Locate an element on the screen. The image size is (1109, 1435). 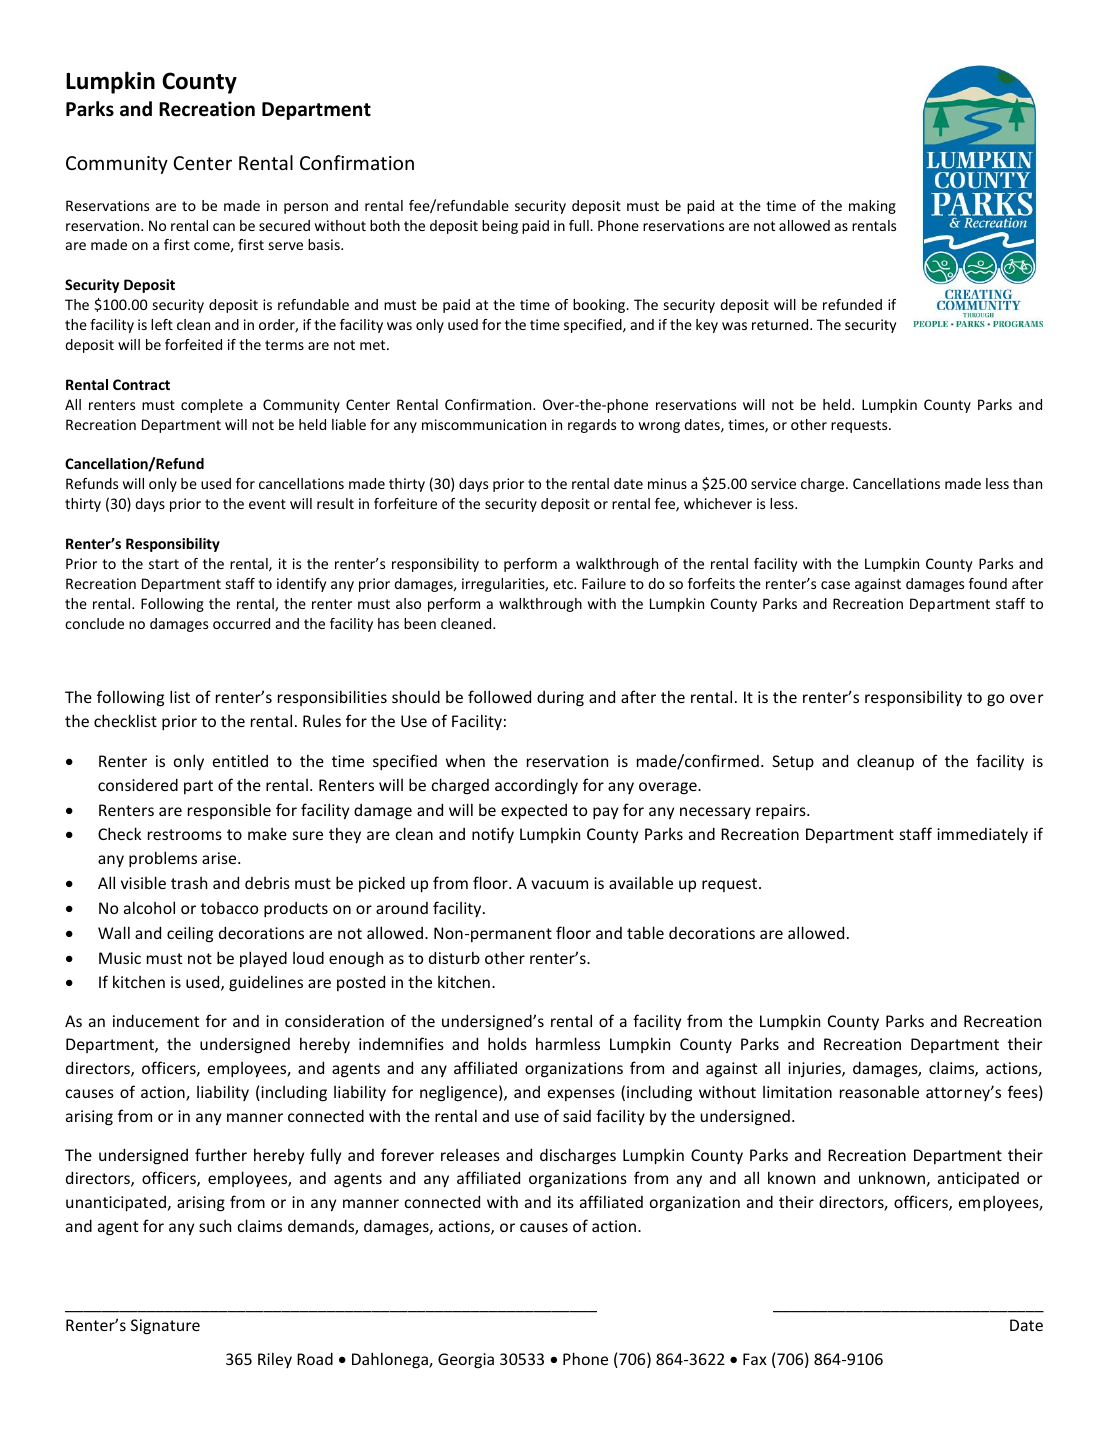
holds is located at coordinates (507, 1043).
